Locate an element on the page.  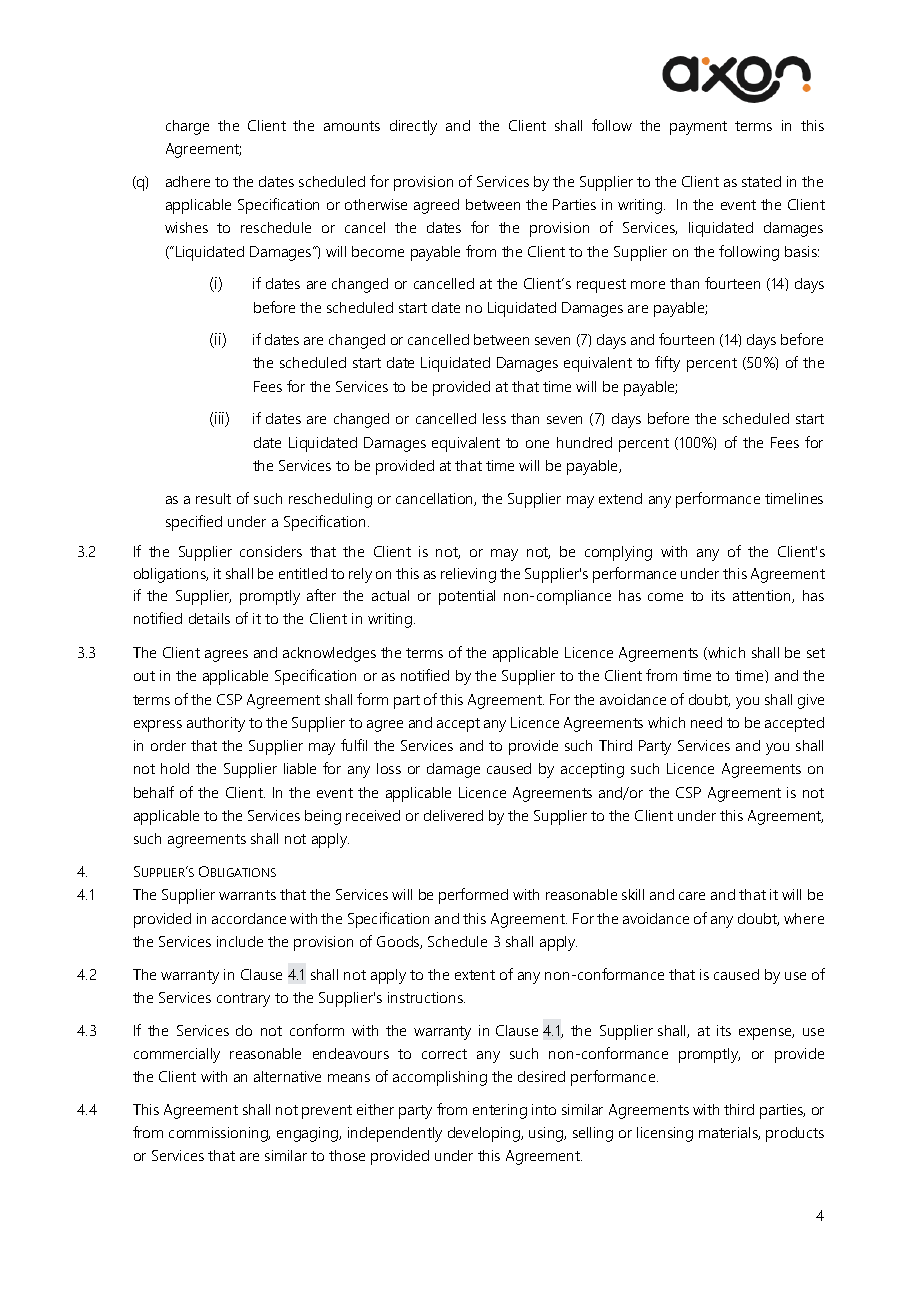
hold is located at coordinates (175, 768).
